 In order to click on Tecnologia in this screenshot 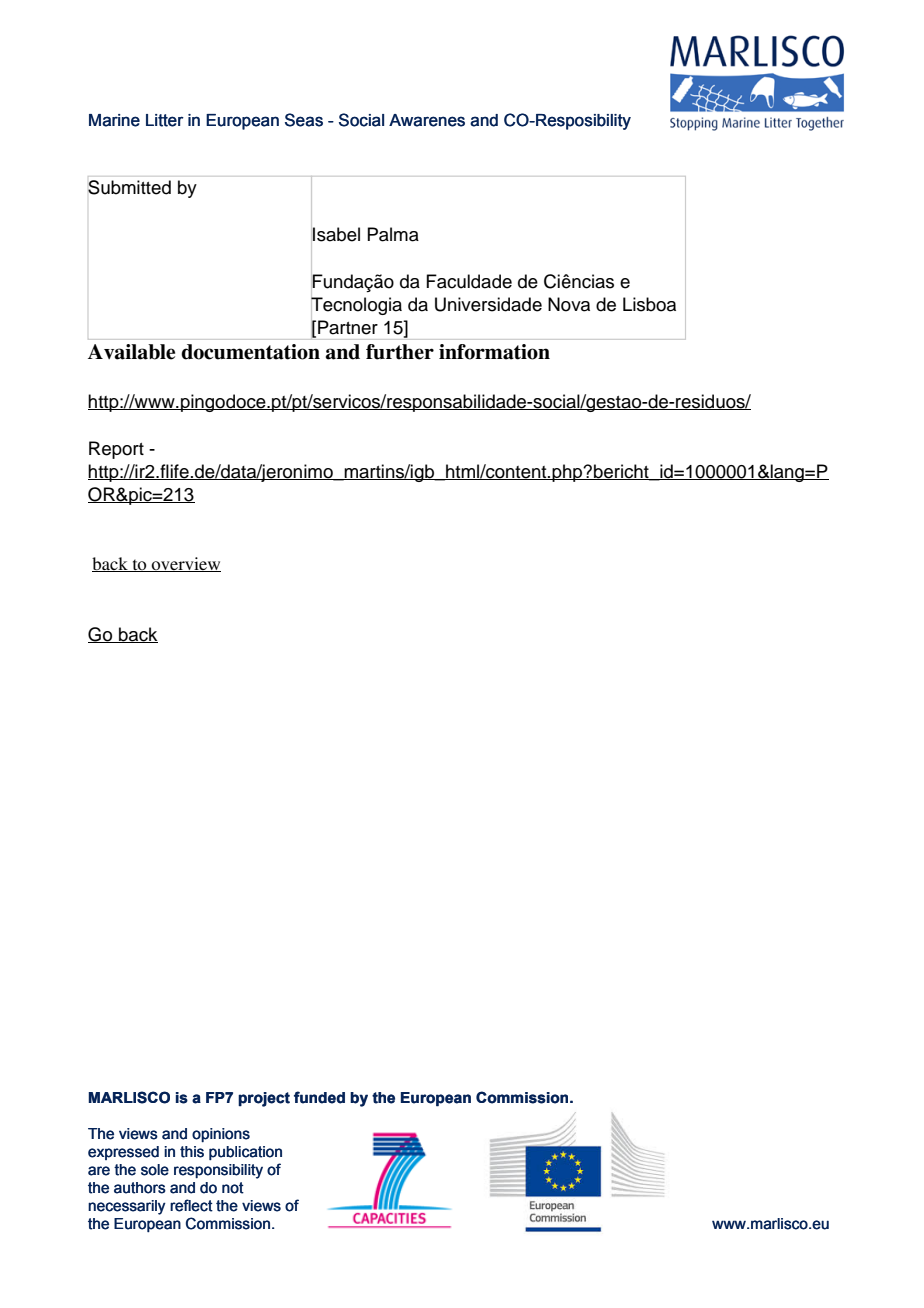, I will do `click(356, 306)`.
